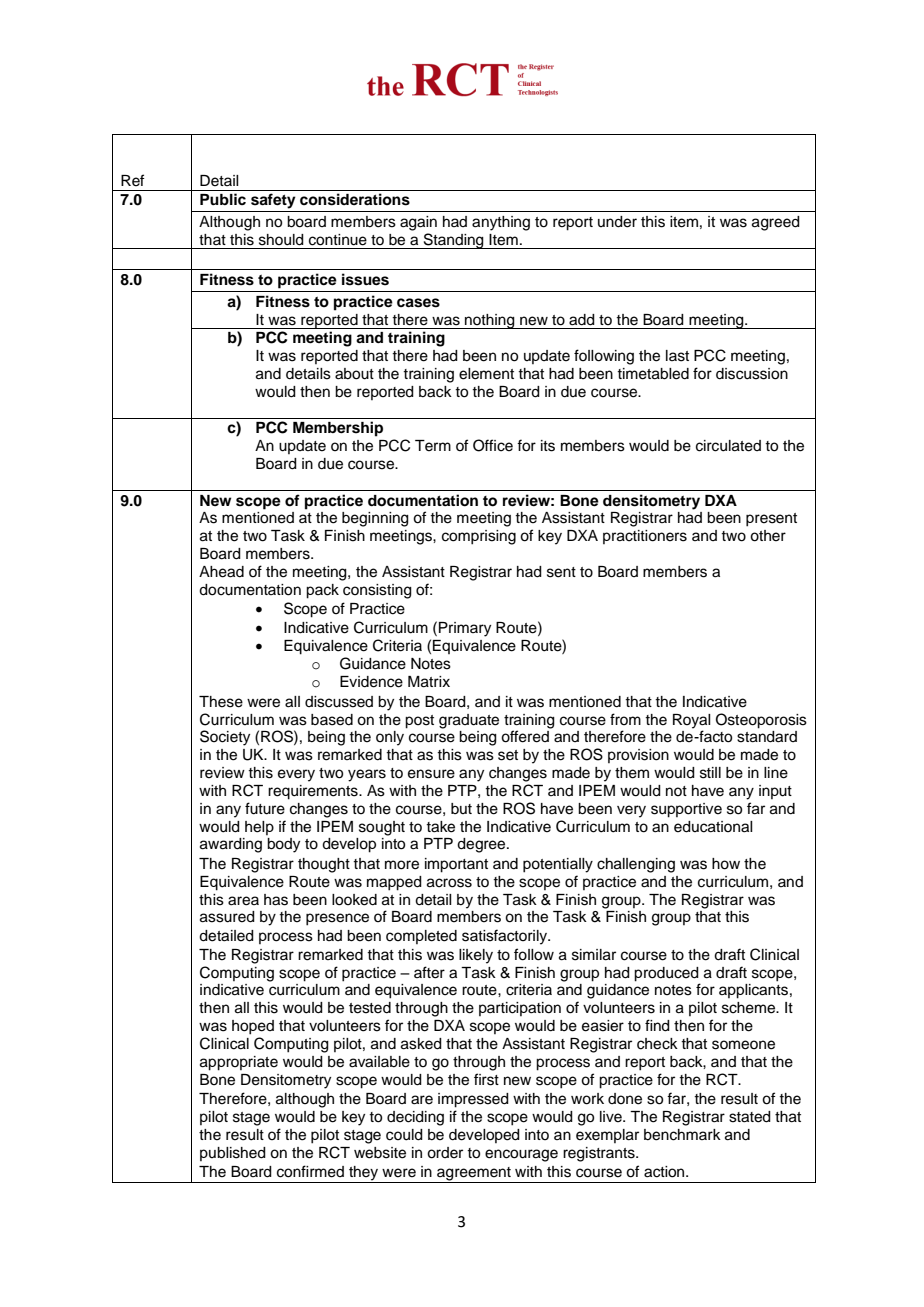 This screenshot has height=1307, width=924. What do you see at coordinates (692, 721) in the screenshot?
I see `Royal` at bounding box center [692, 721].
